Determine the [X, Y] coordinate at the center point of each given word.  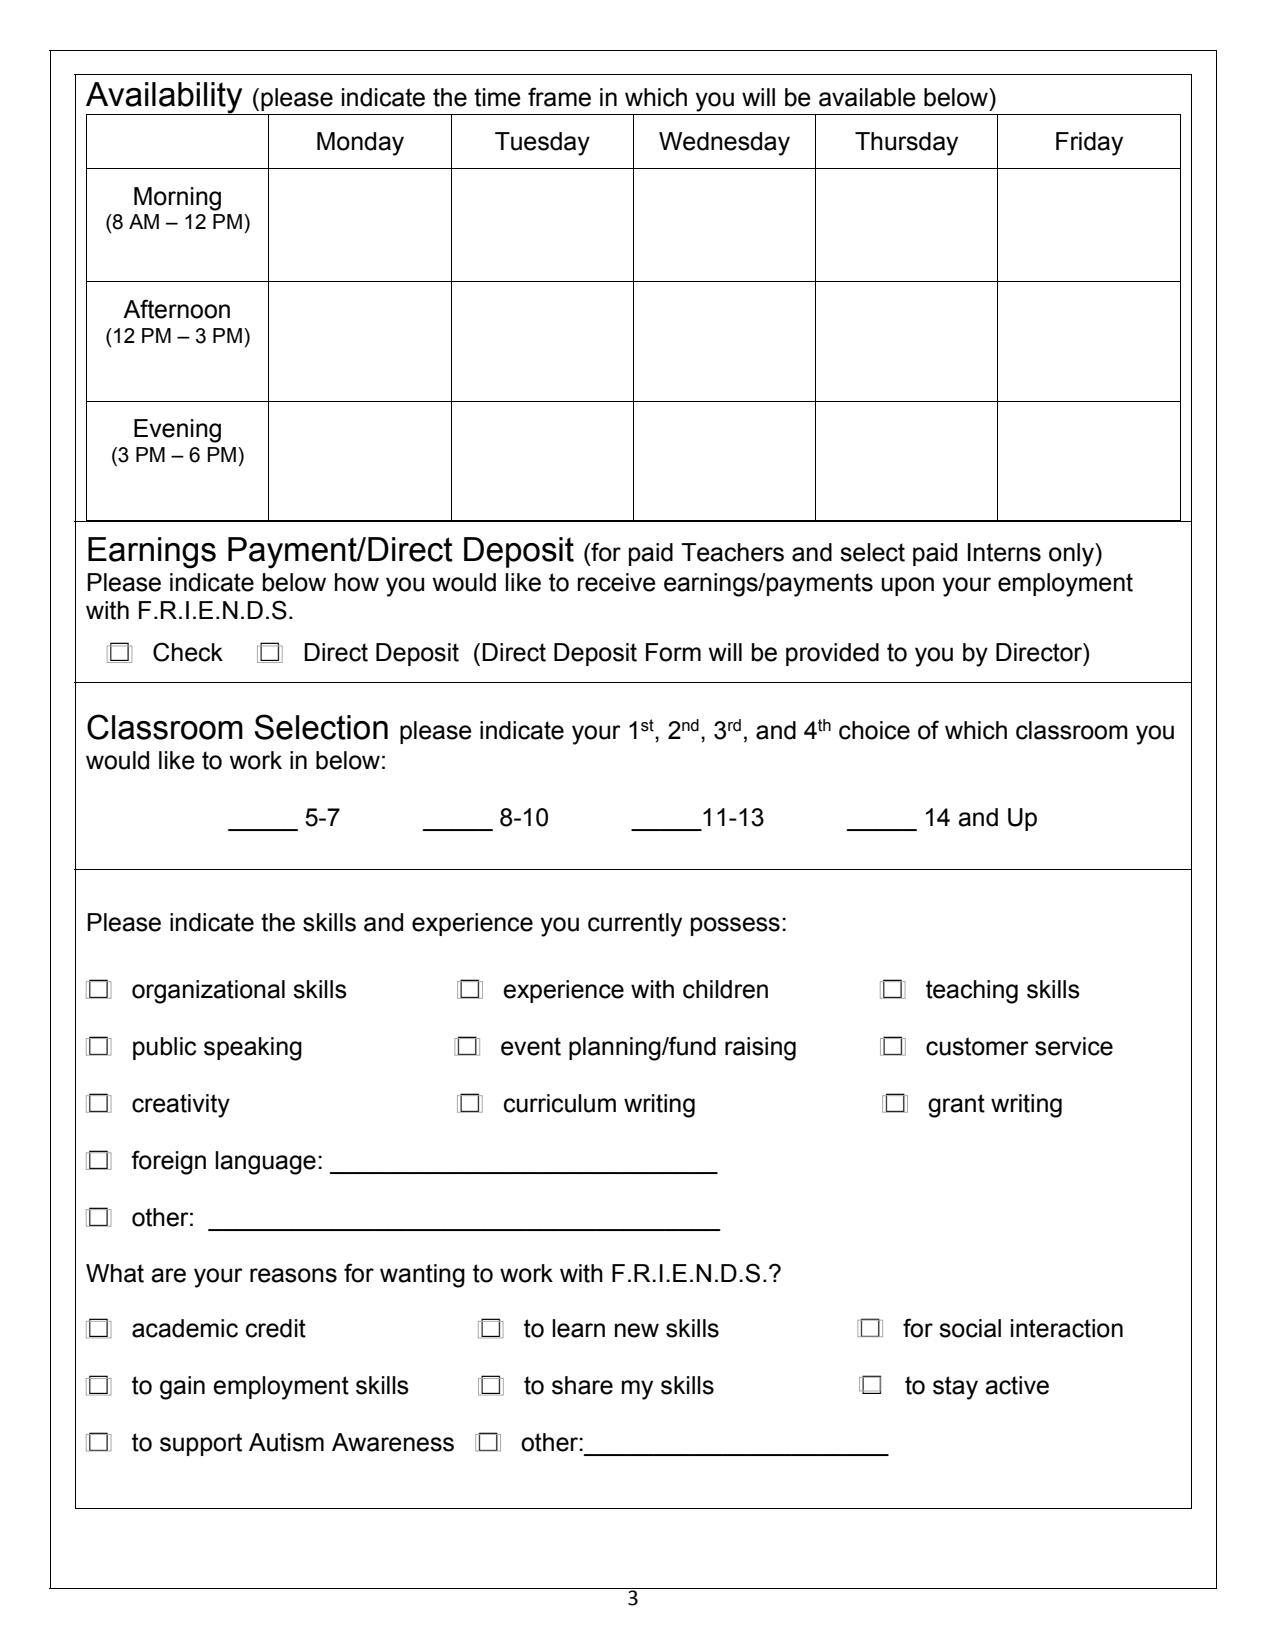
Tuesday [542, 144]
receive [617, 582]
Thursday [906, 144]
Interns [1004, 552]
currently [635, 925]
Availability [165, 99]
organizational [208, 992]
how [357, 582]
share [582, 1385]
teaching [972, 992]
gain [182, 1388]
